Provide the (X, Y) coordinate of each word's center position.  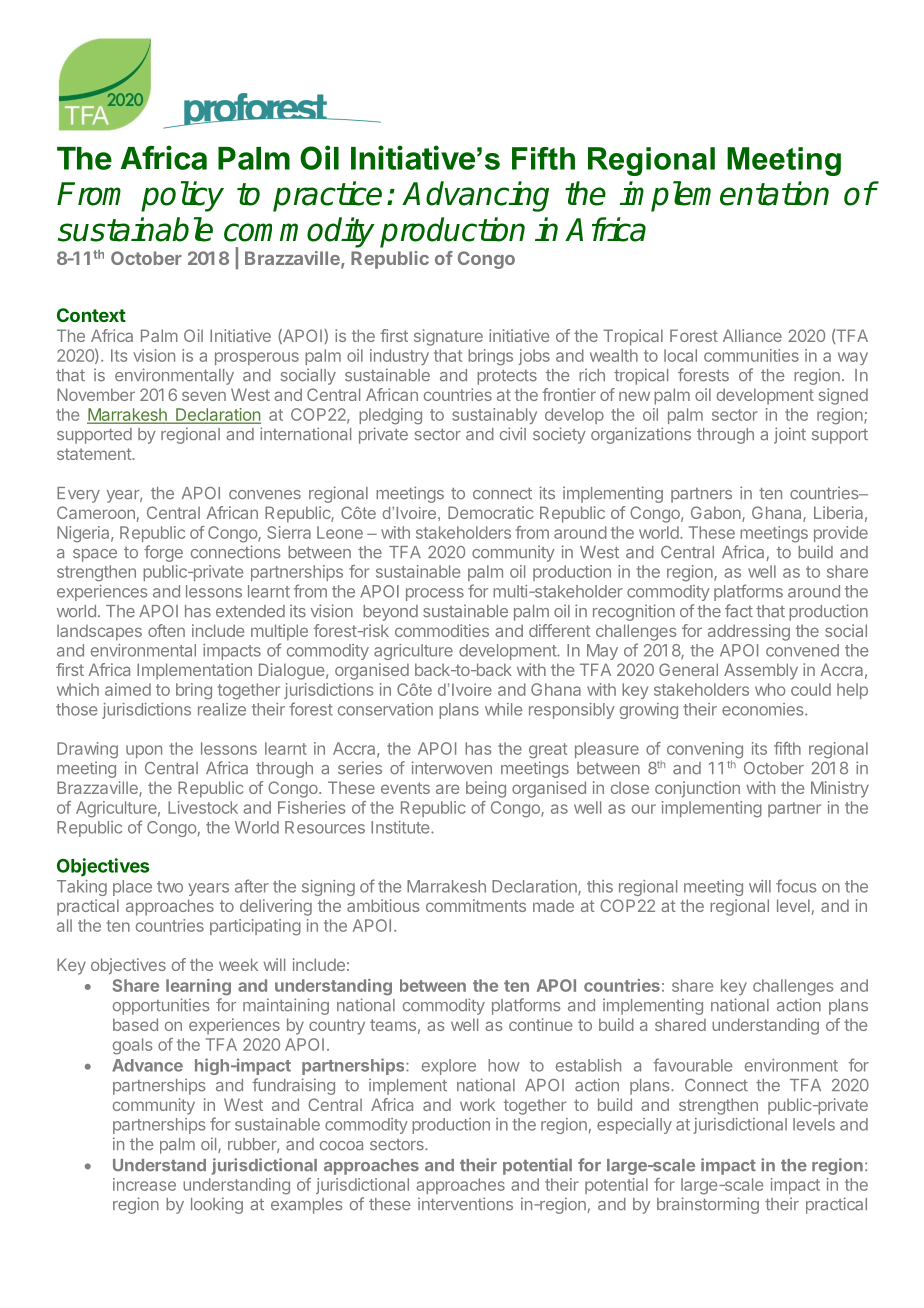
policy (182, 196)
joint (790, 435)
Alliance (752, 335)
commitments (476, 905)
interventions (465, 1204)
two (170, 887)
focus (796, 886)
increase (144, 1184)
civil (513, 433)
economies (764, 709)
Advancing (475, 196)
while (503, 709)
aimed (128, 689)
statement (95, 454)
